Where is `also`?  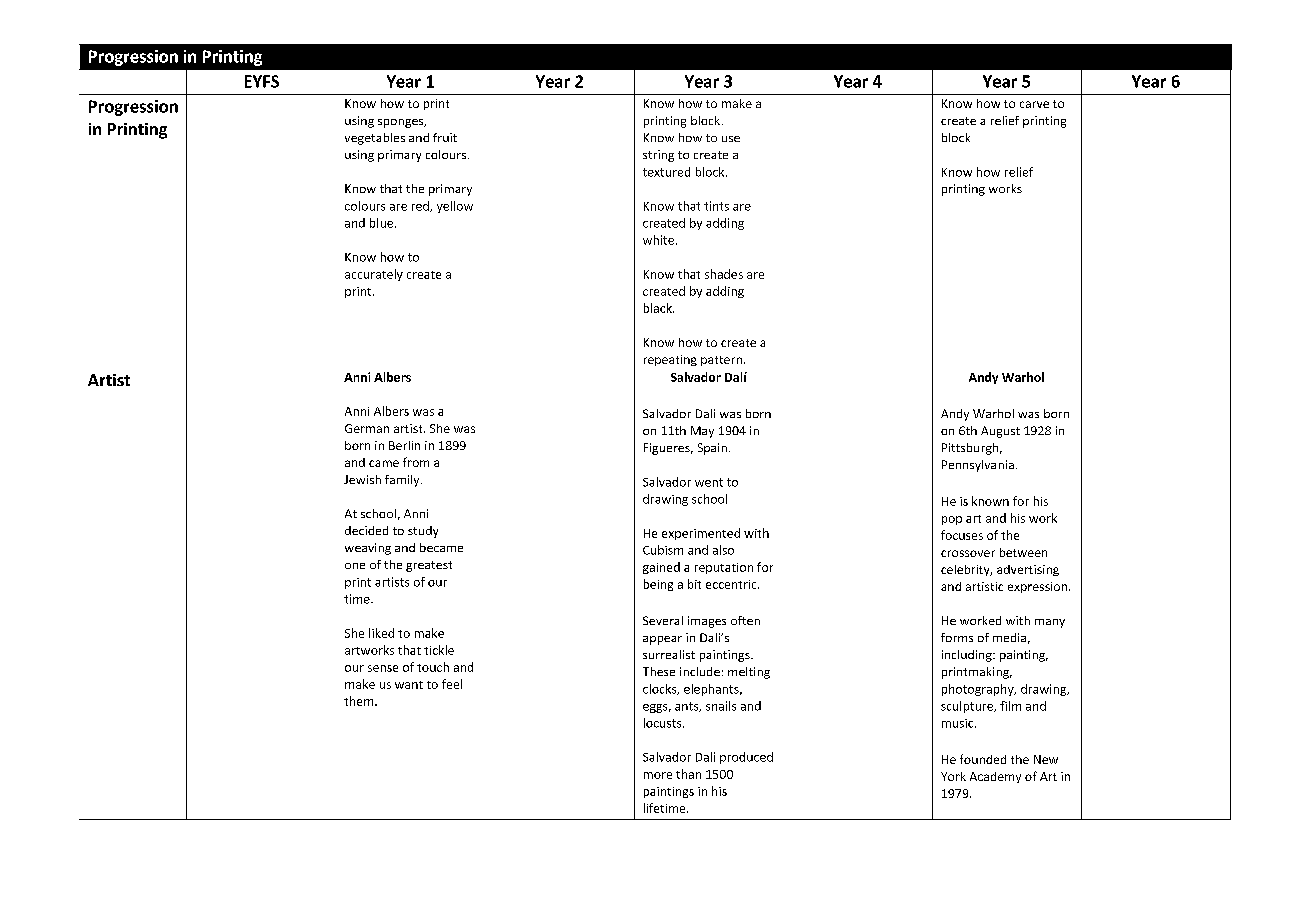
also is located at coordinates (723, 550).
